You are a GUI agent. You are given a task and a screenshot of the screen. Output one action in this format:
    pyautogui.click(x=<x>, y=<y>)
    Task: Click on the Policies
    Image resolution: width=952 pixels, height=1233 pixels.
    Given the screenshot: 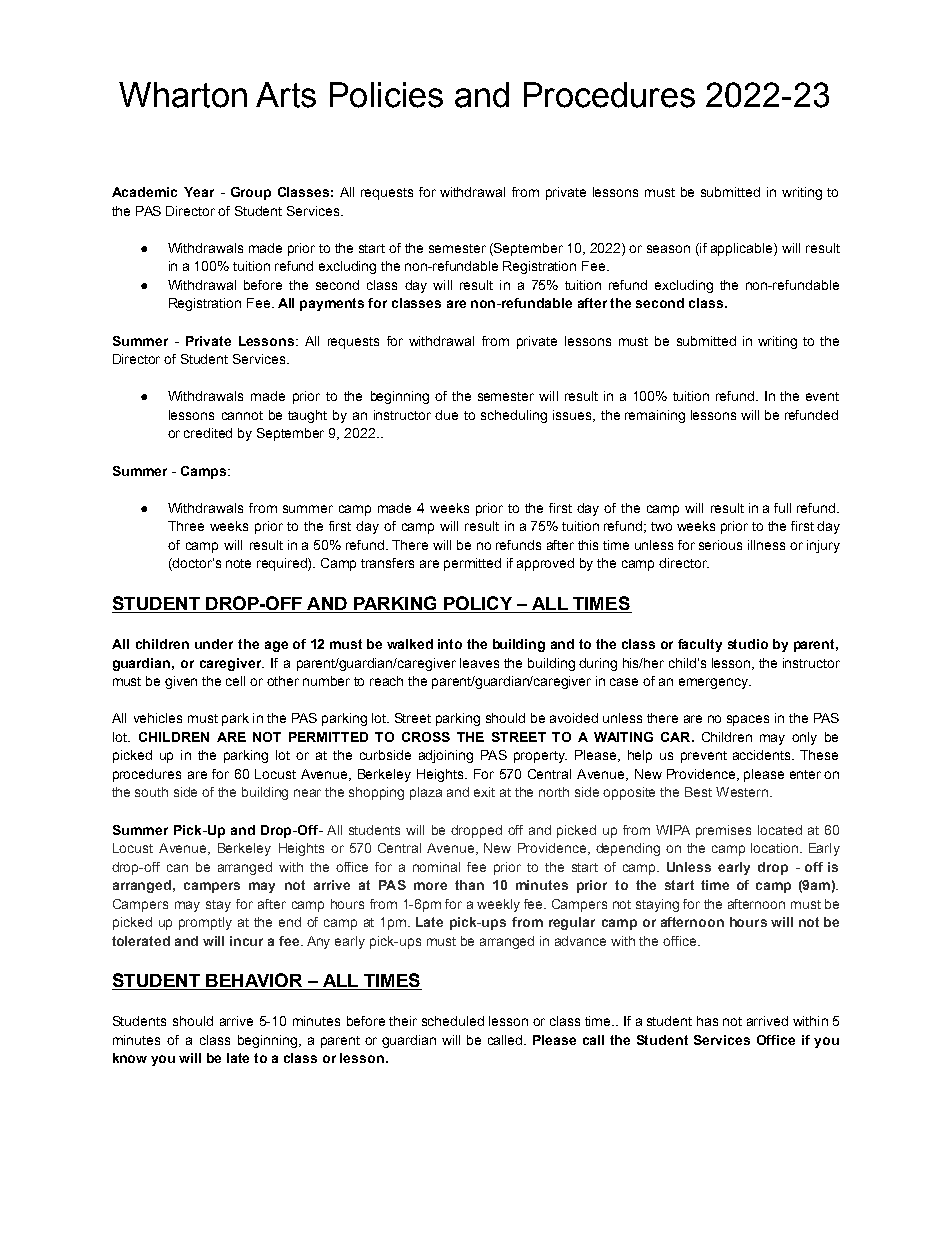 What is the action you would take?
    pyautogui.click(x=386, y=95)
